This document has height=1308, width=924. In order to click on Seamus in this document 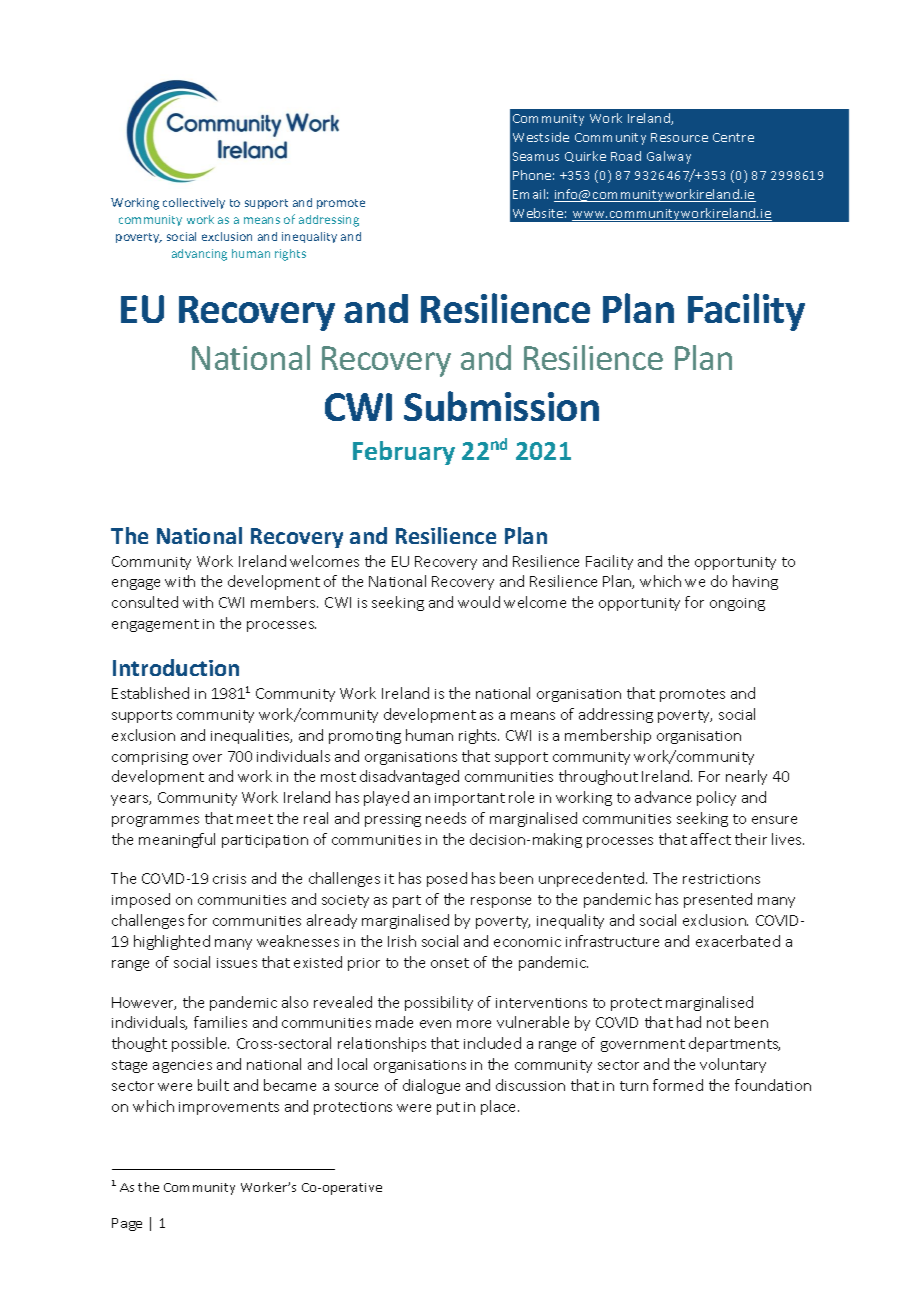, I will do `click(536, 156)`.
